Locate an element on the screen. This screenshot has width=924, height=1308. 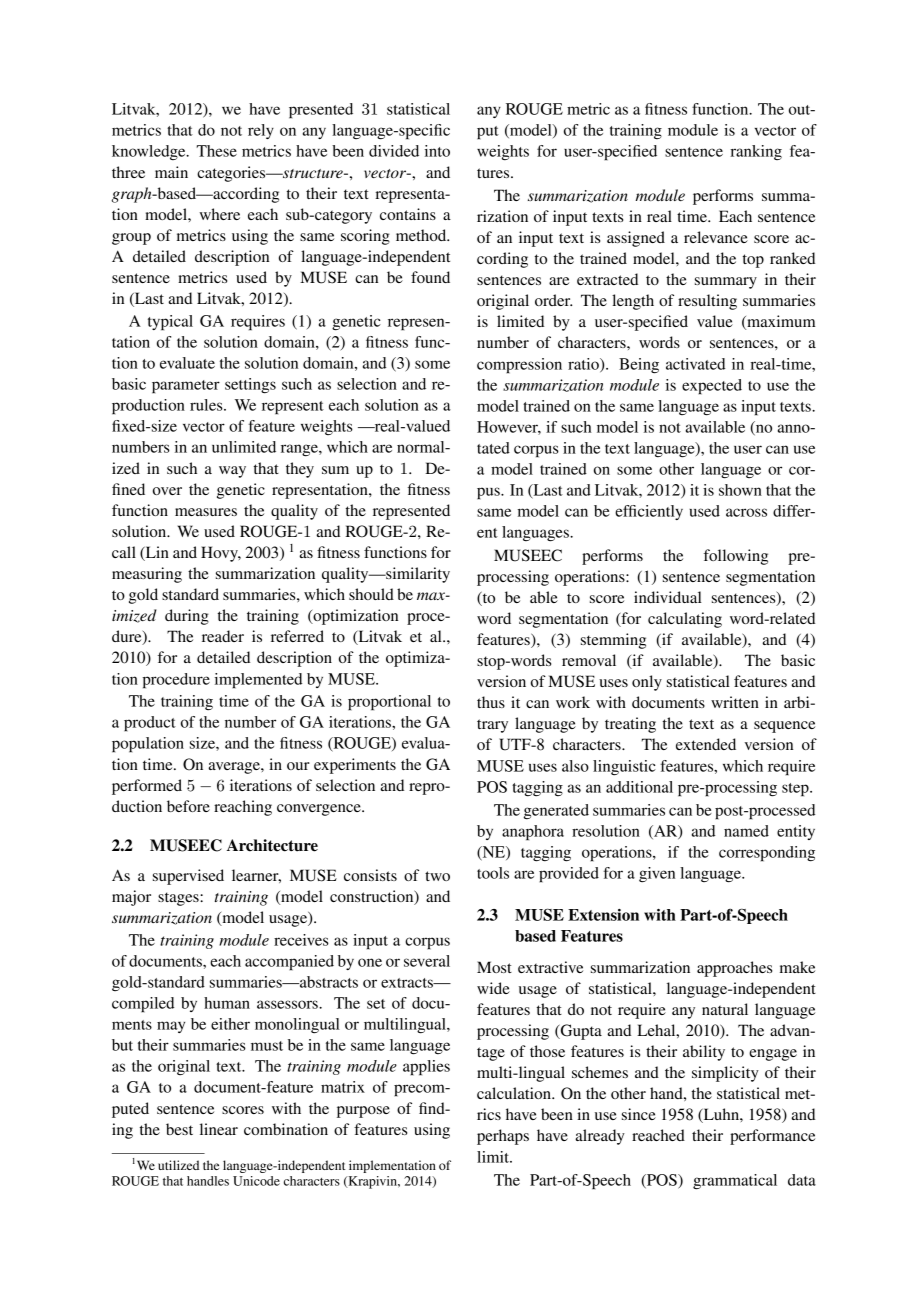
measures is located at coordinates (206, 512).
